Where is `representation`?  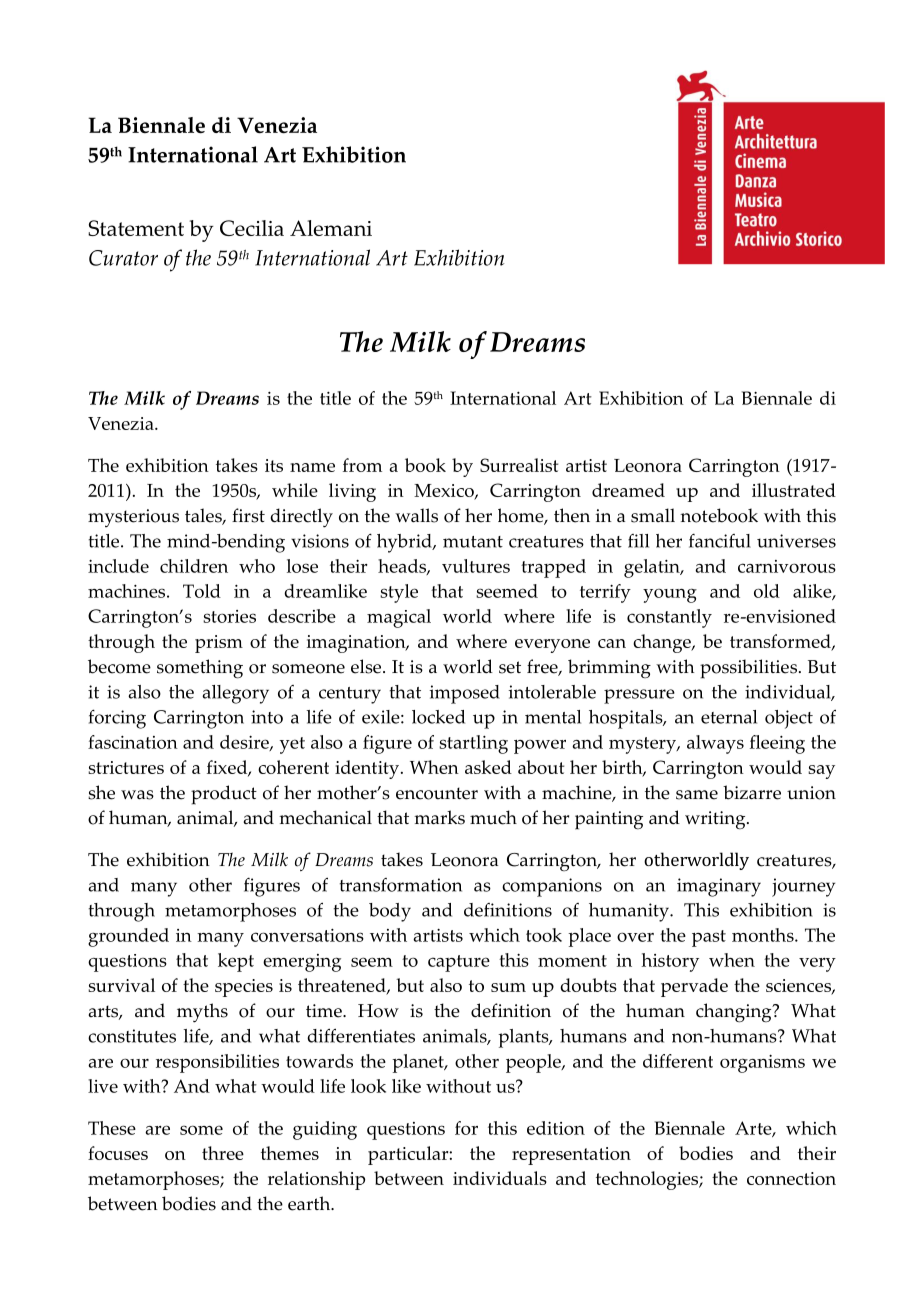 representation is located at coordinates (571, 1156).
